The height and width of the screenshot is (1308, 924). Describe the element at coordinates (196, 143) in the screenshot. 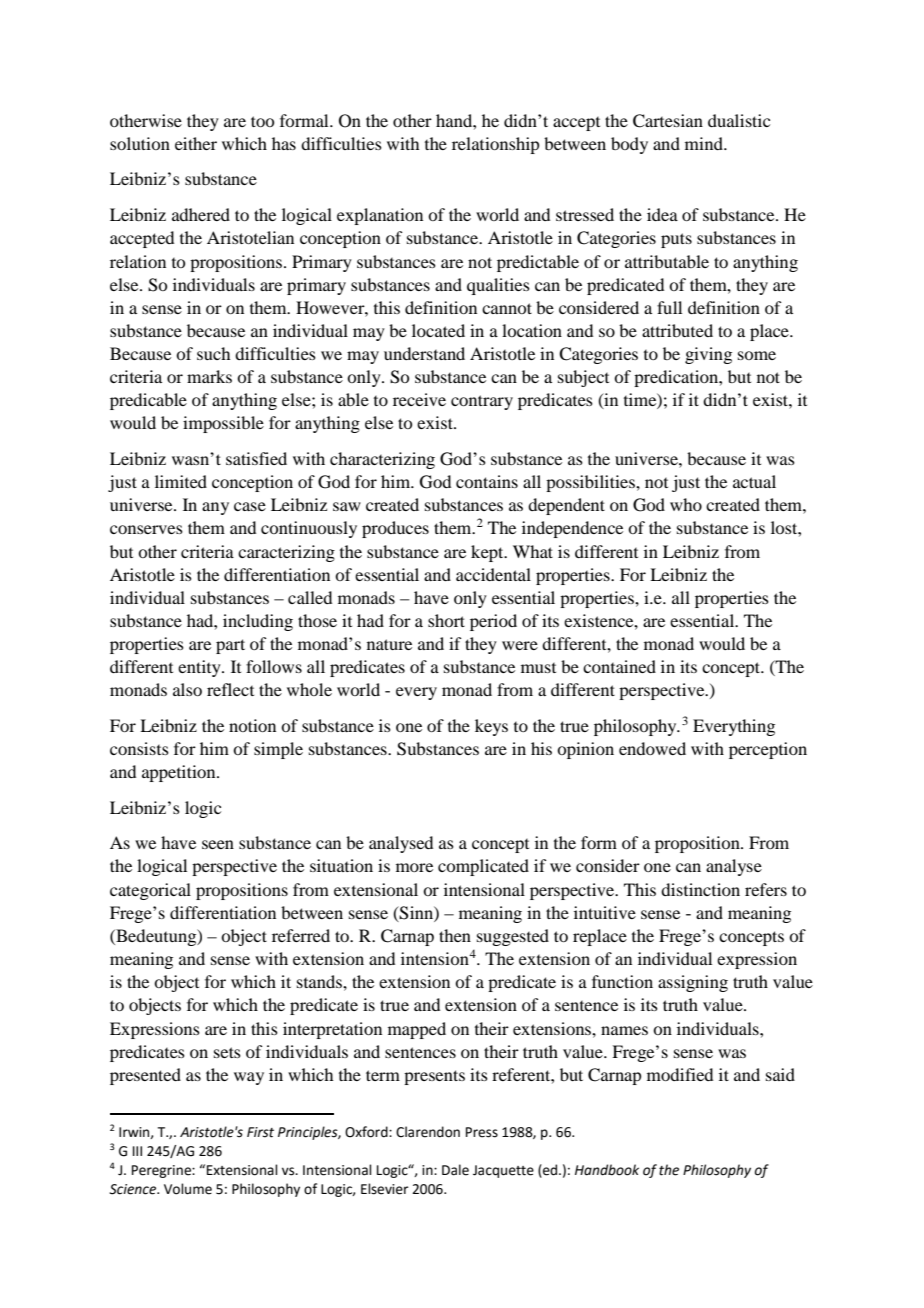

I see `either` at that location.
